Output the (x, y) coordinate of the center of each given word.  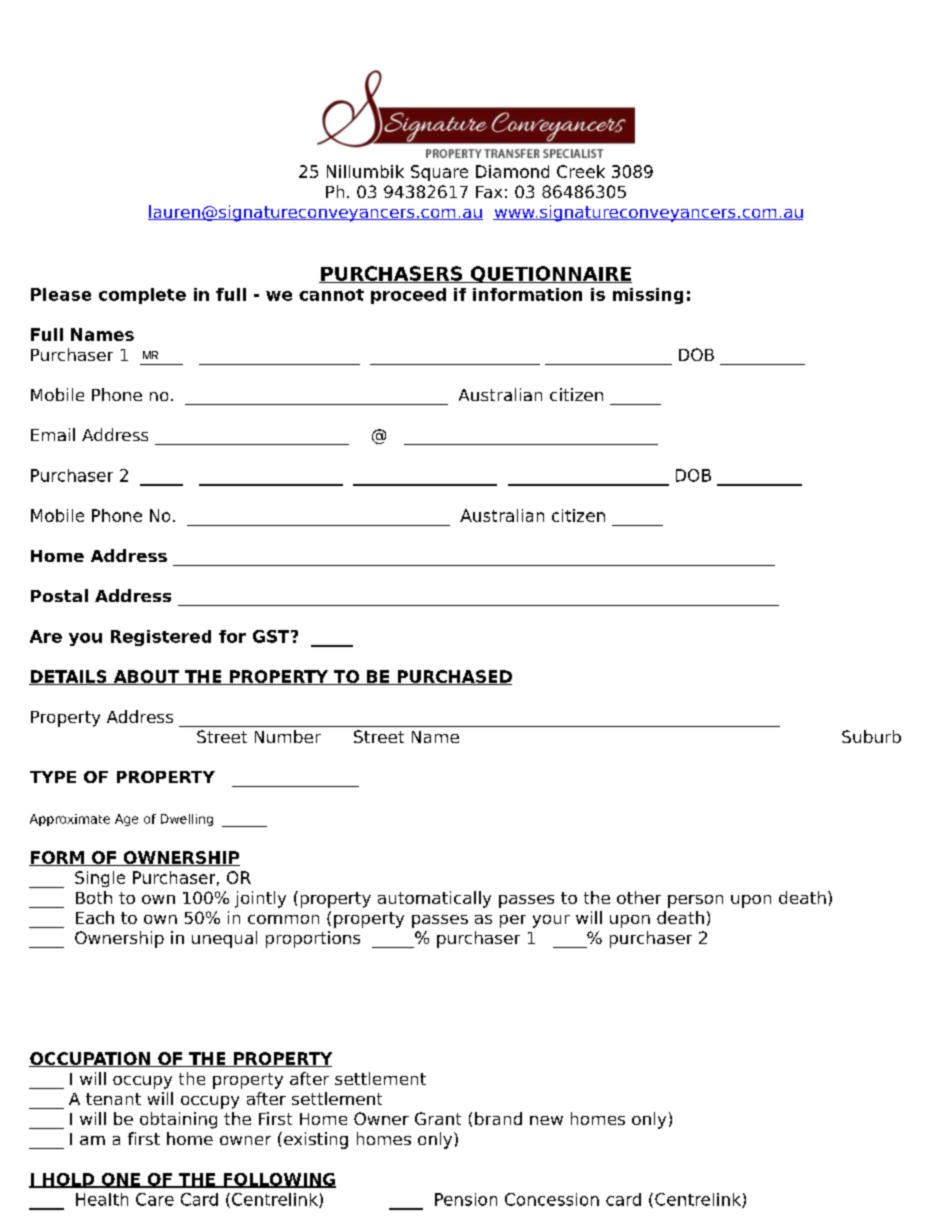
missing (648, 296)
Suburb (871, 736)
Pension (466, 1199)
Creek (581, 171)
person (695, 901)
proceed (408, 296)
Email (53, 434)
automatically (434, 899)
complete (142, 296)
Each (95, 917)
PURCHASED (453, 677)
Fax (489, 192)
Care (155, 1199)
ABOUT (146, 677)
